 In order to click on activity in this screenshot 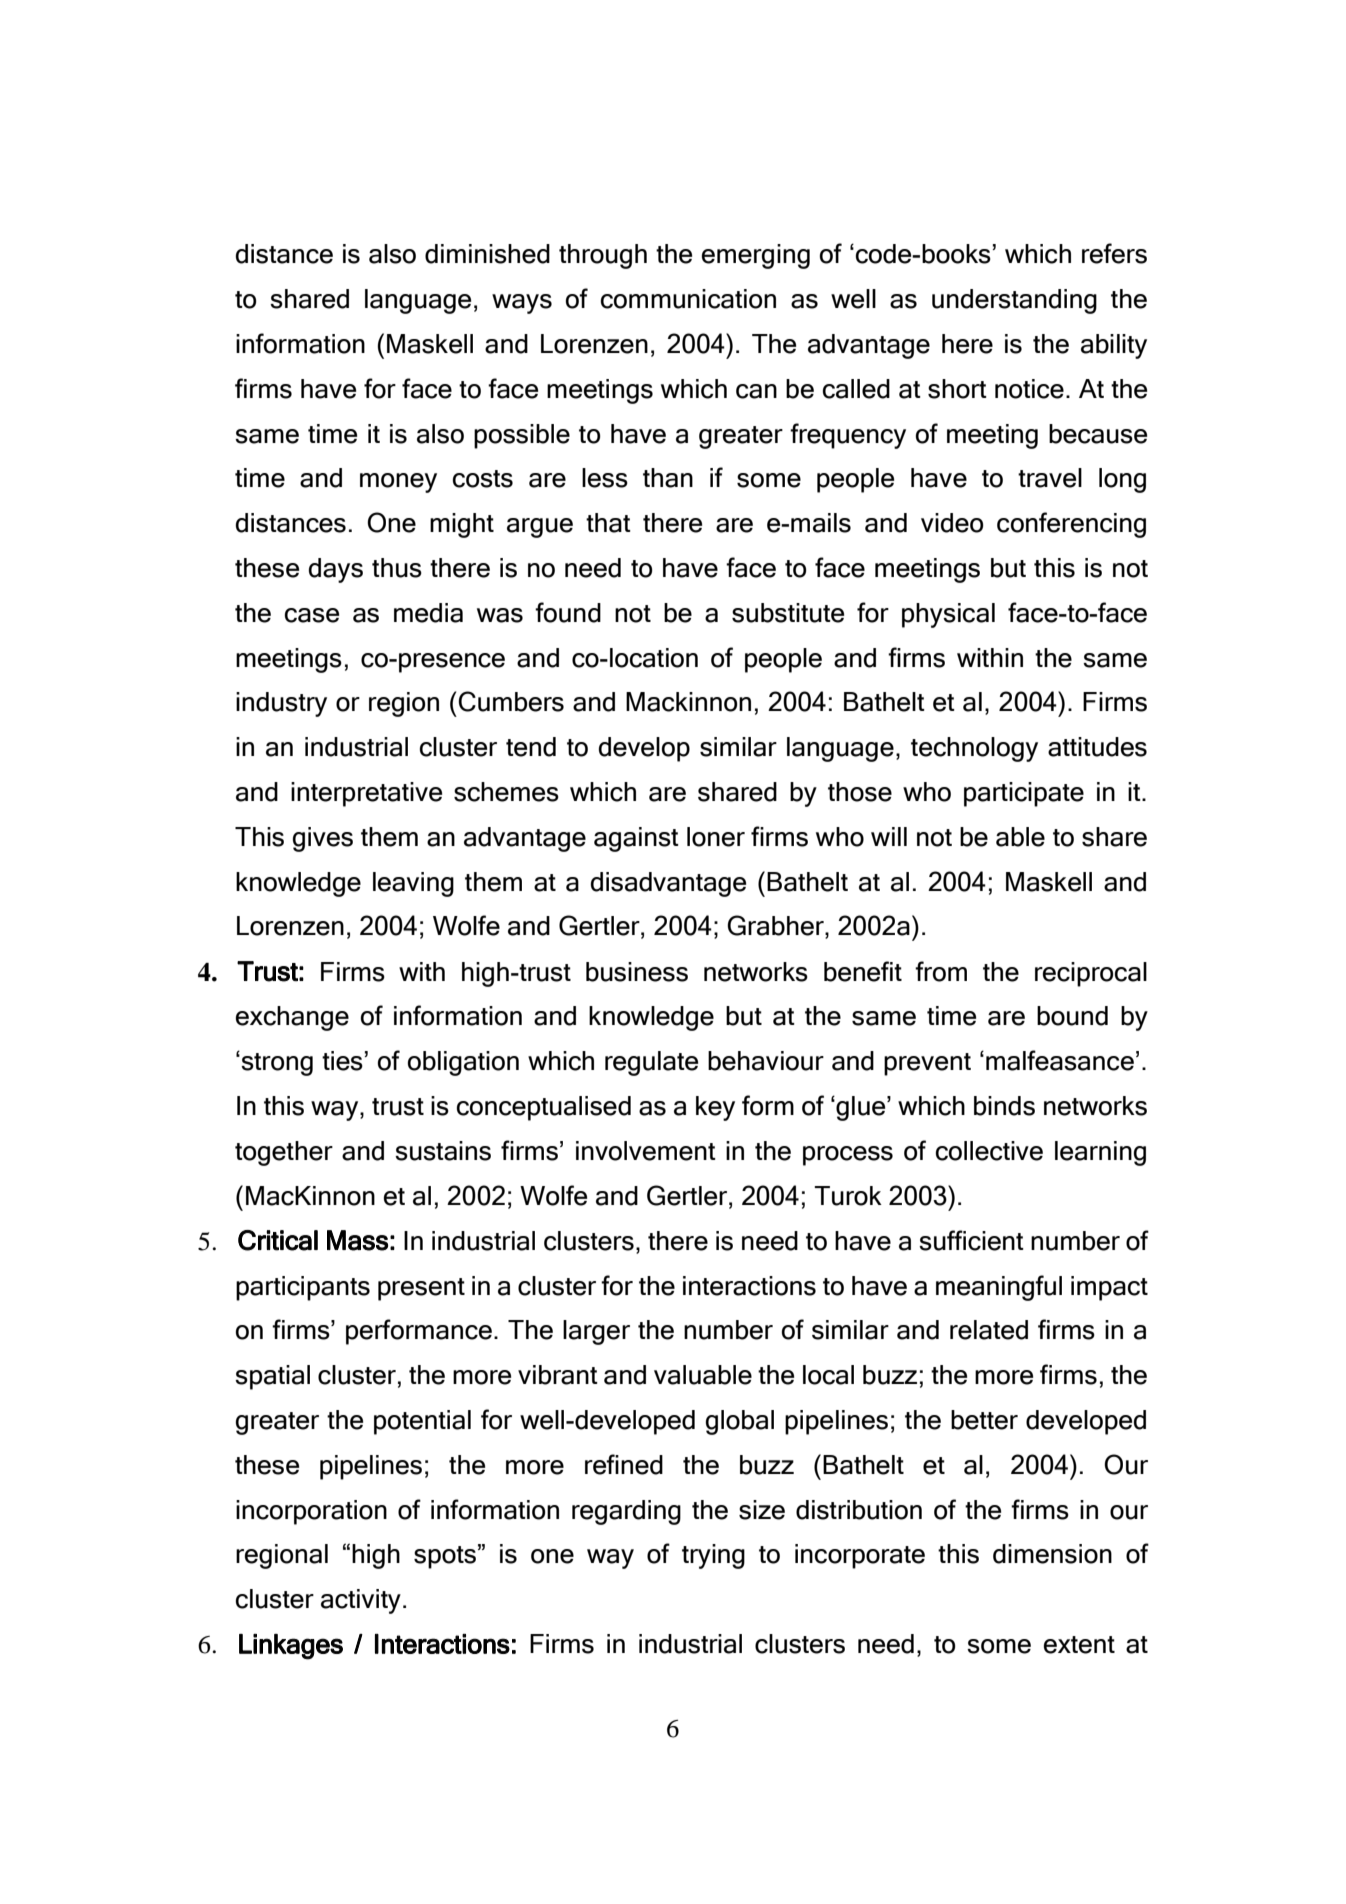, I will do `click(361, 1601)`.
